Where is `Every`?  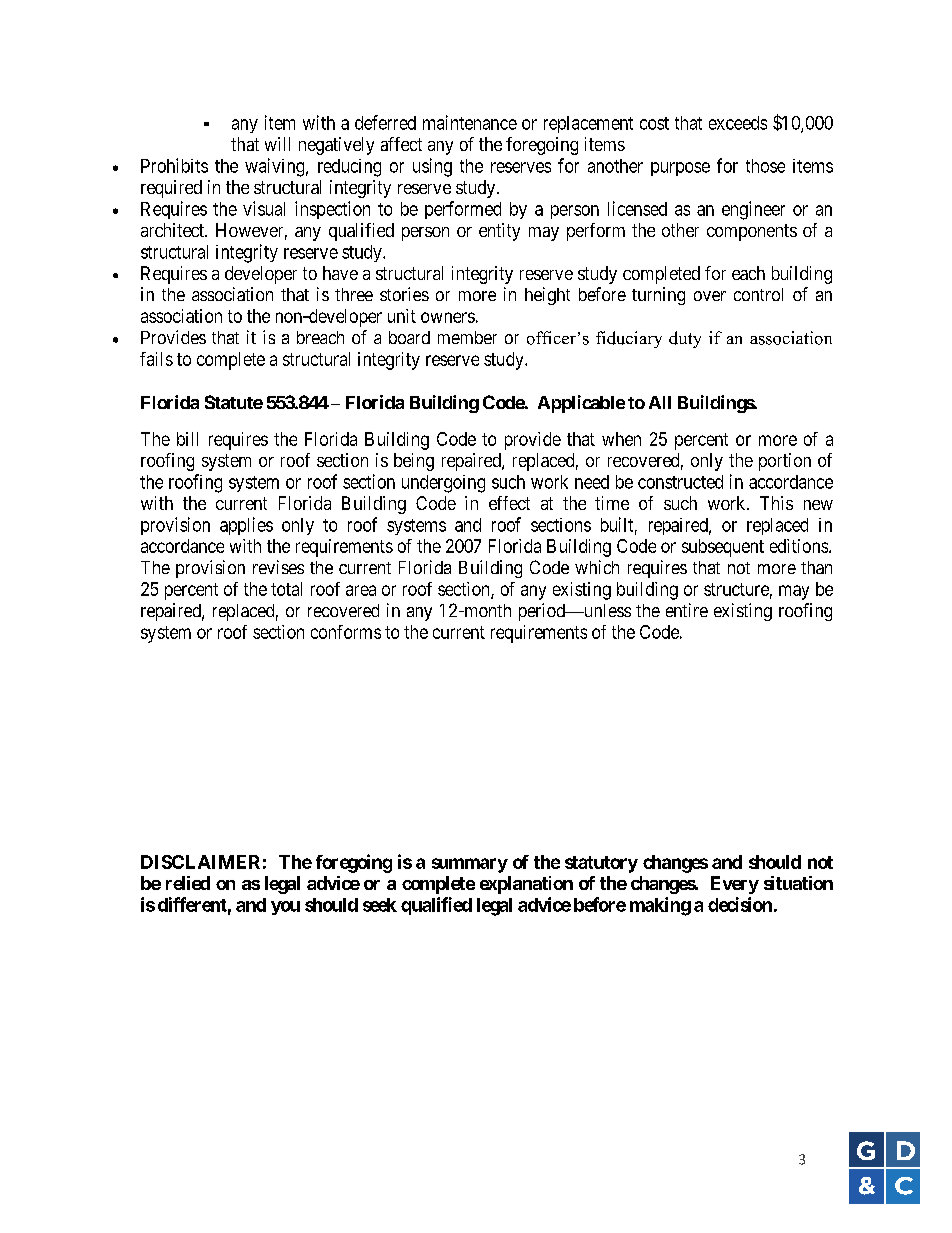
Every is located at coordinates (735, 885).
